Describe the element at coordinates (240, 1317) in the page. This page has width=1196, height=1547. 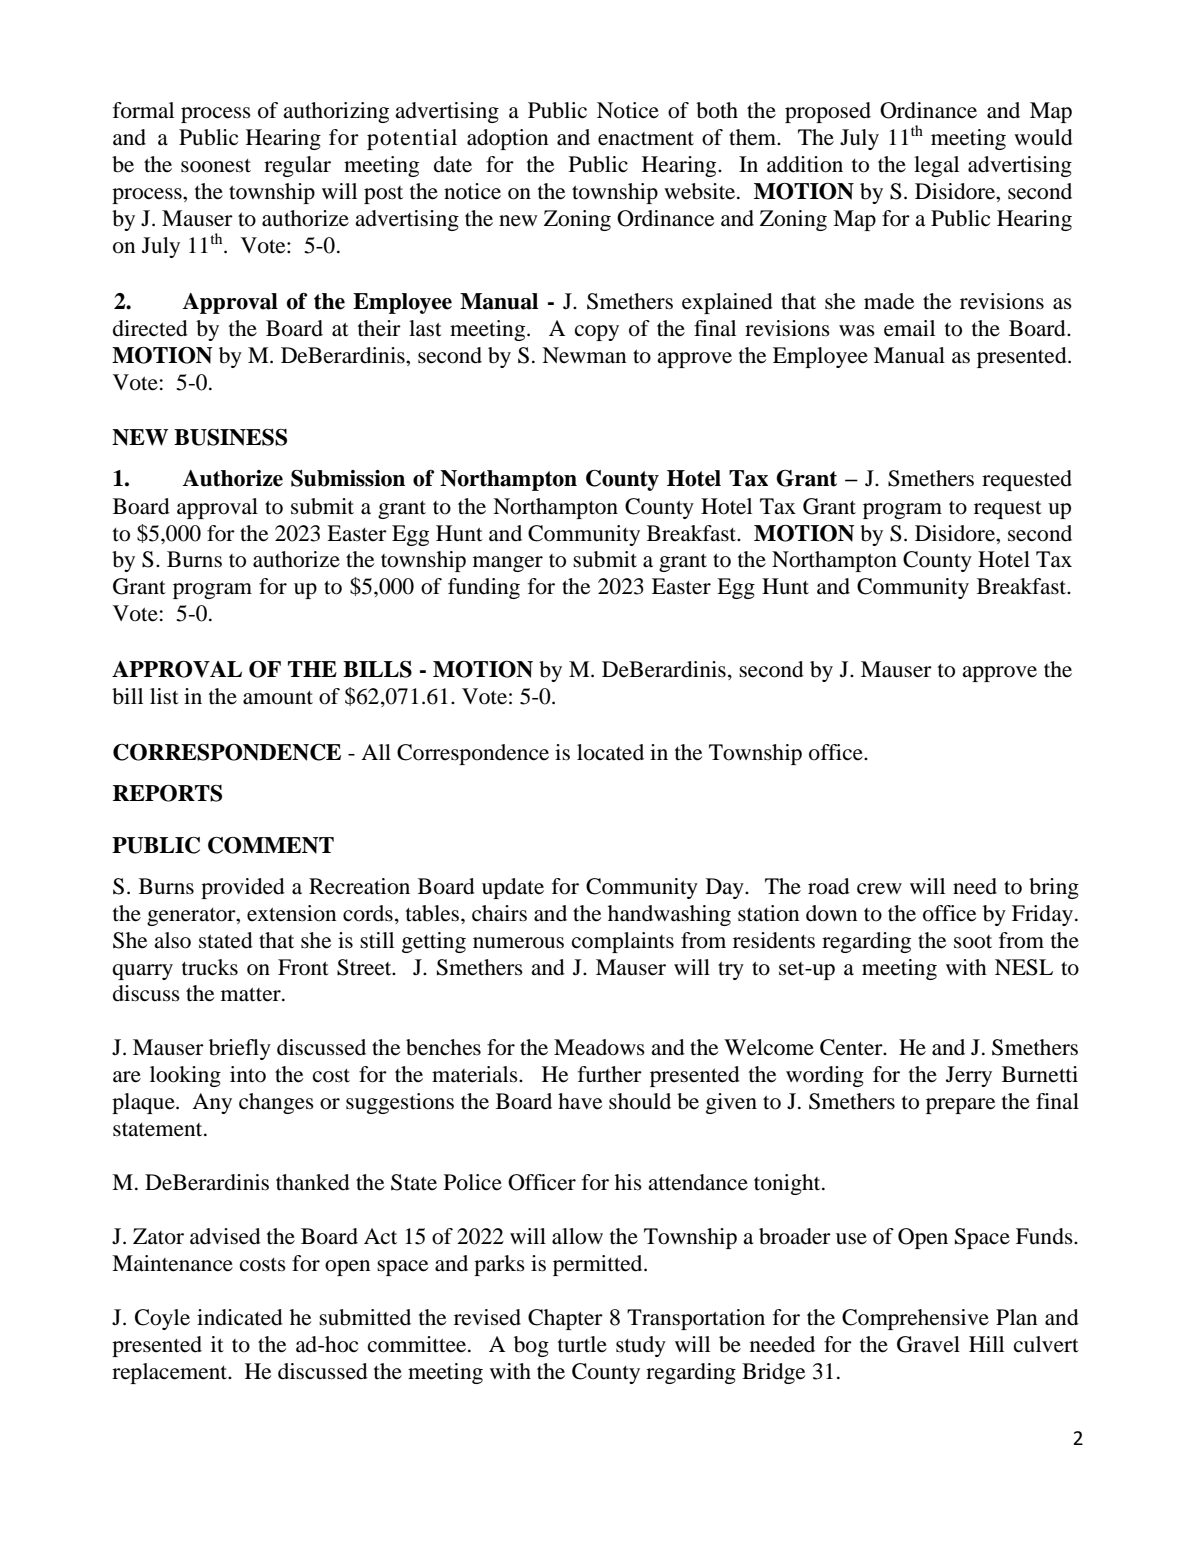
I see `indicated` at that location.
